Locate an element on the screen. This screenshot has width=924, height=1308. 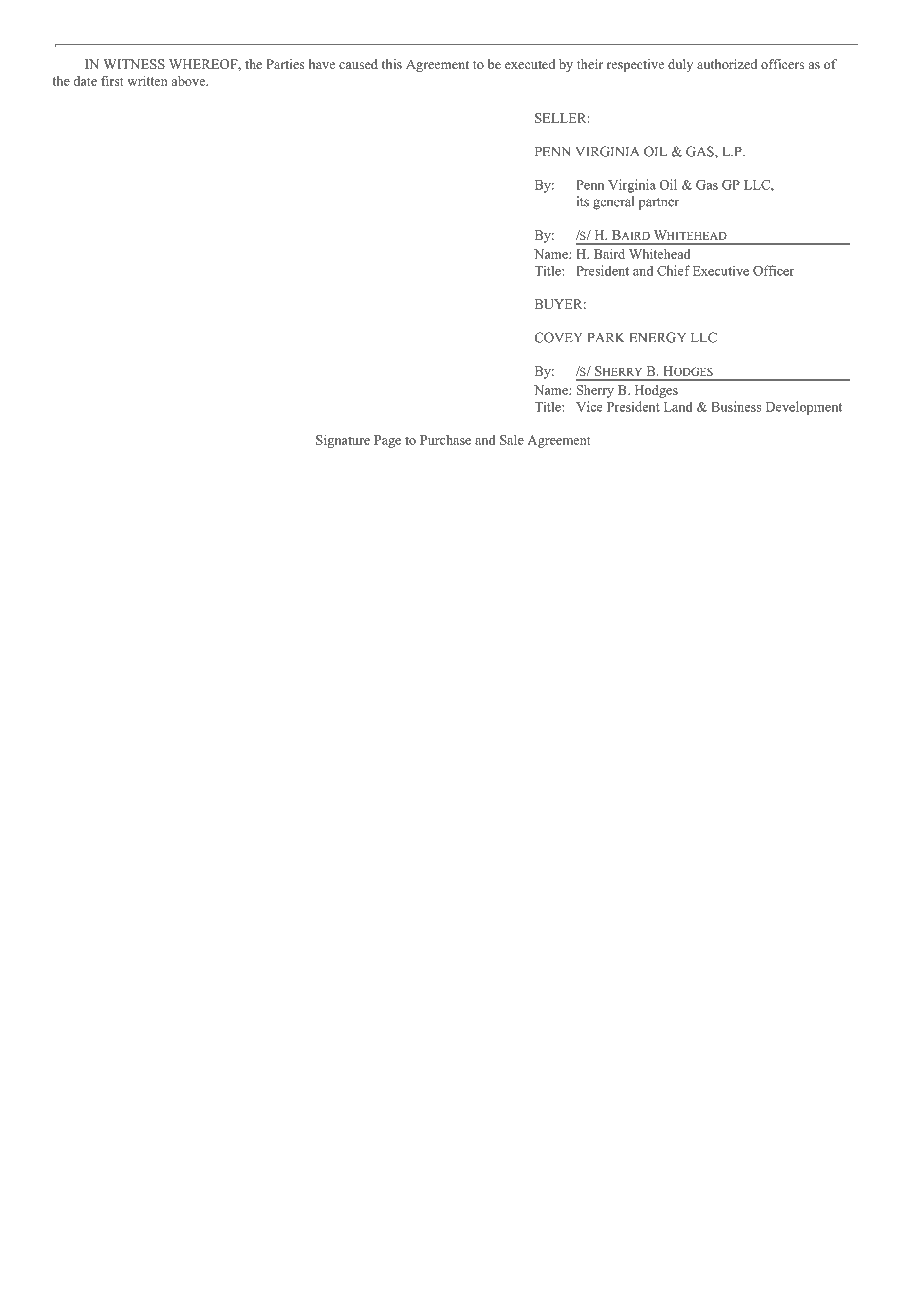
this is located at coordinates (392, 64).
